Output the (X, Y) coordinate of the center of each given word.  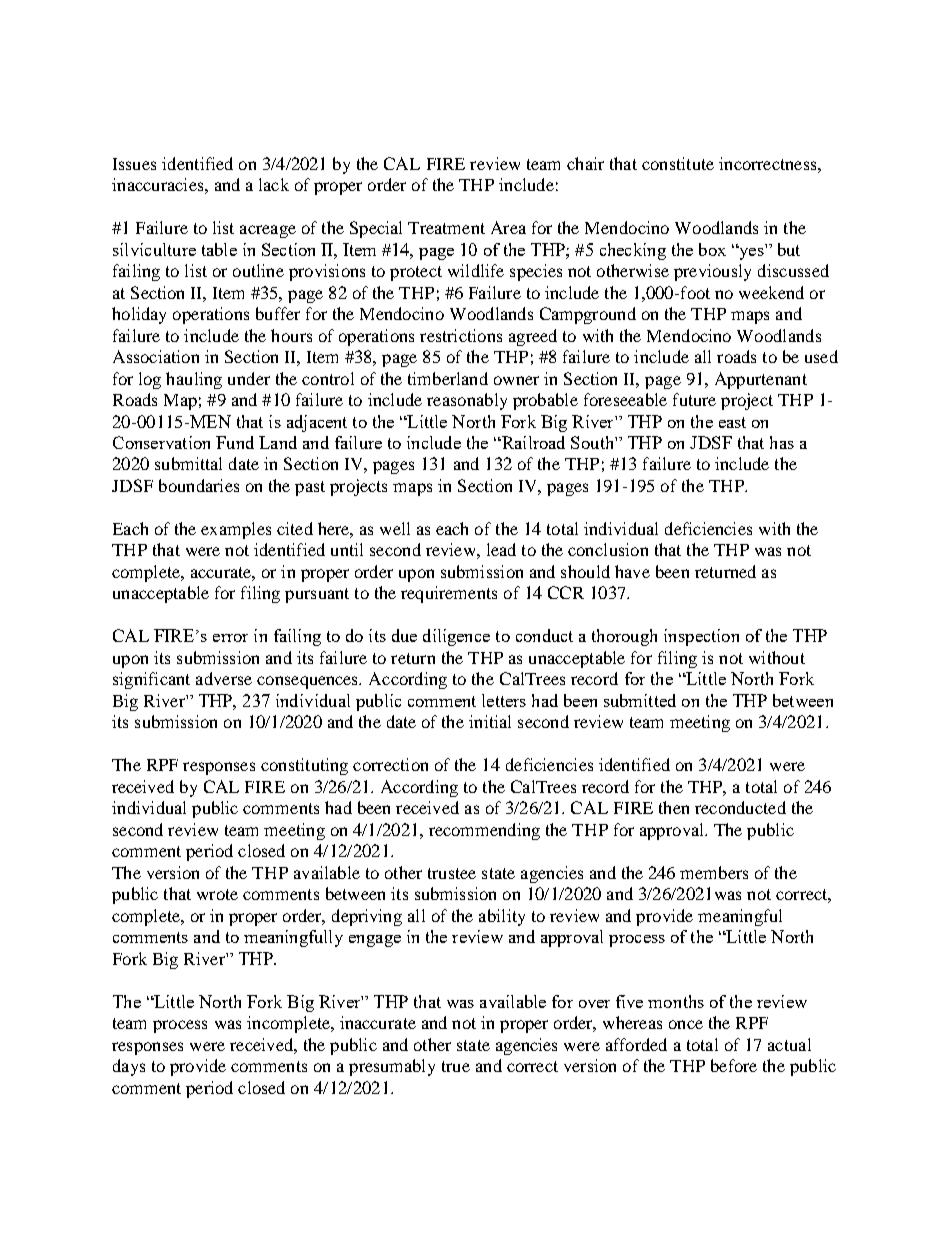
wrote (217, 894)
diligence (456, 637)
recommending (484, 831)
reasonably (467, 401)
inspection (701, 637)
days (129, 1067)
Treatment (446, 228)
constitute (678, 163)
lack (274, 184)
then (674, 807)
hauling (194, 380)
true (456, 1066)
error (230, 638)
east (732, 422)
